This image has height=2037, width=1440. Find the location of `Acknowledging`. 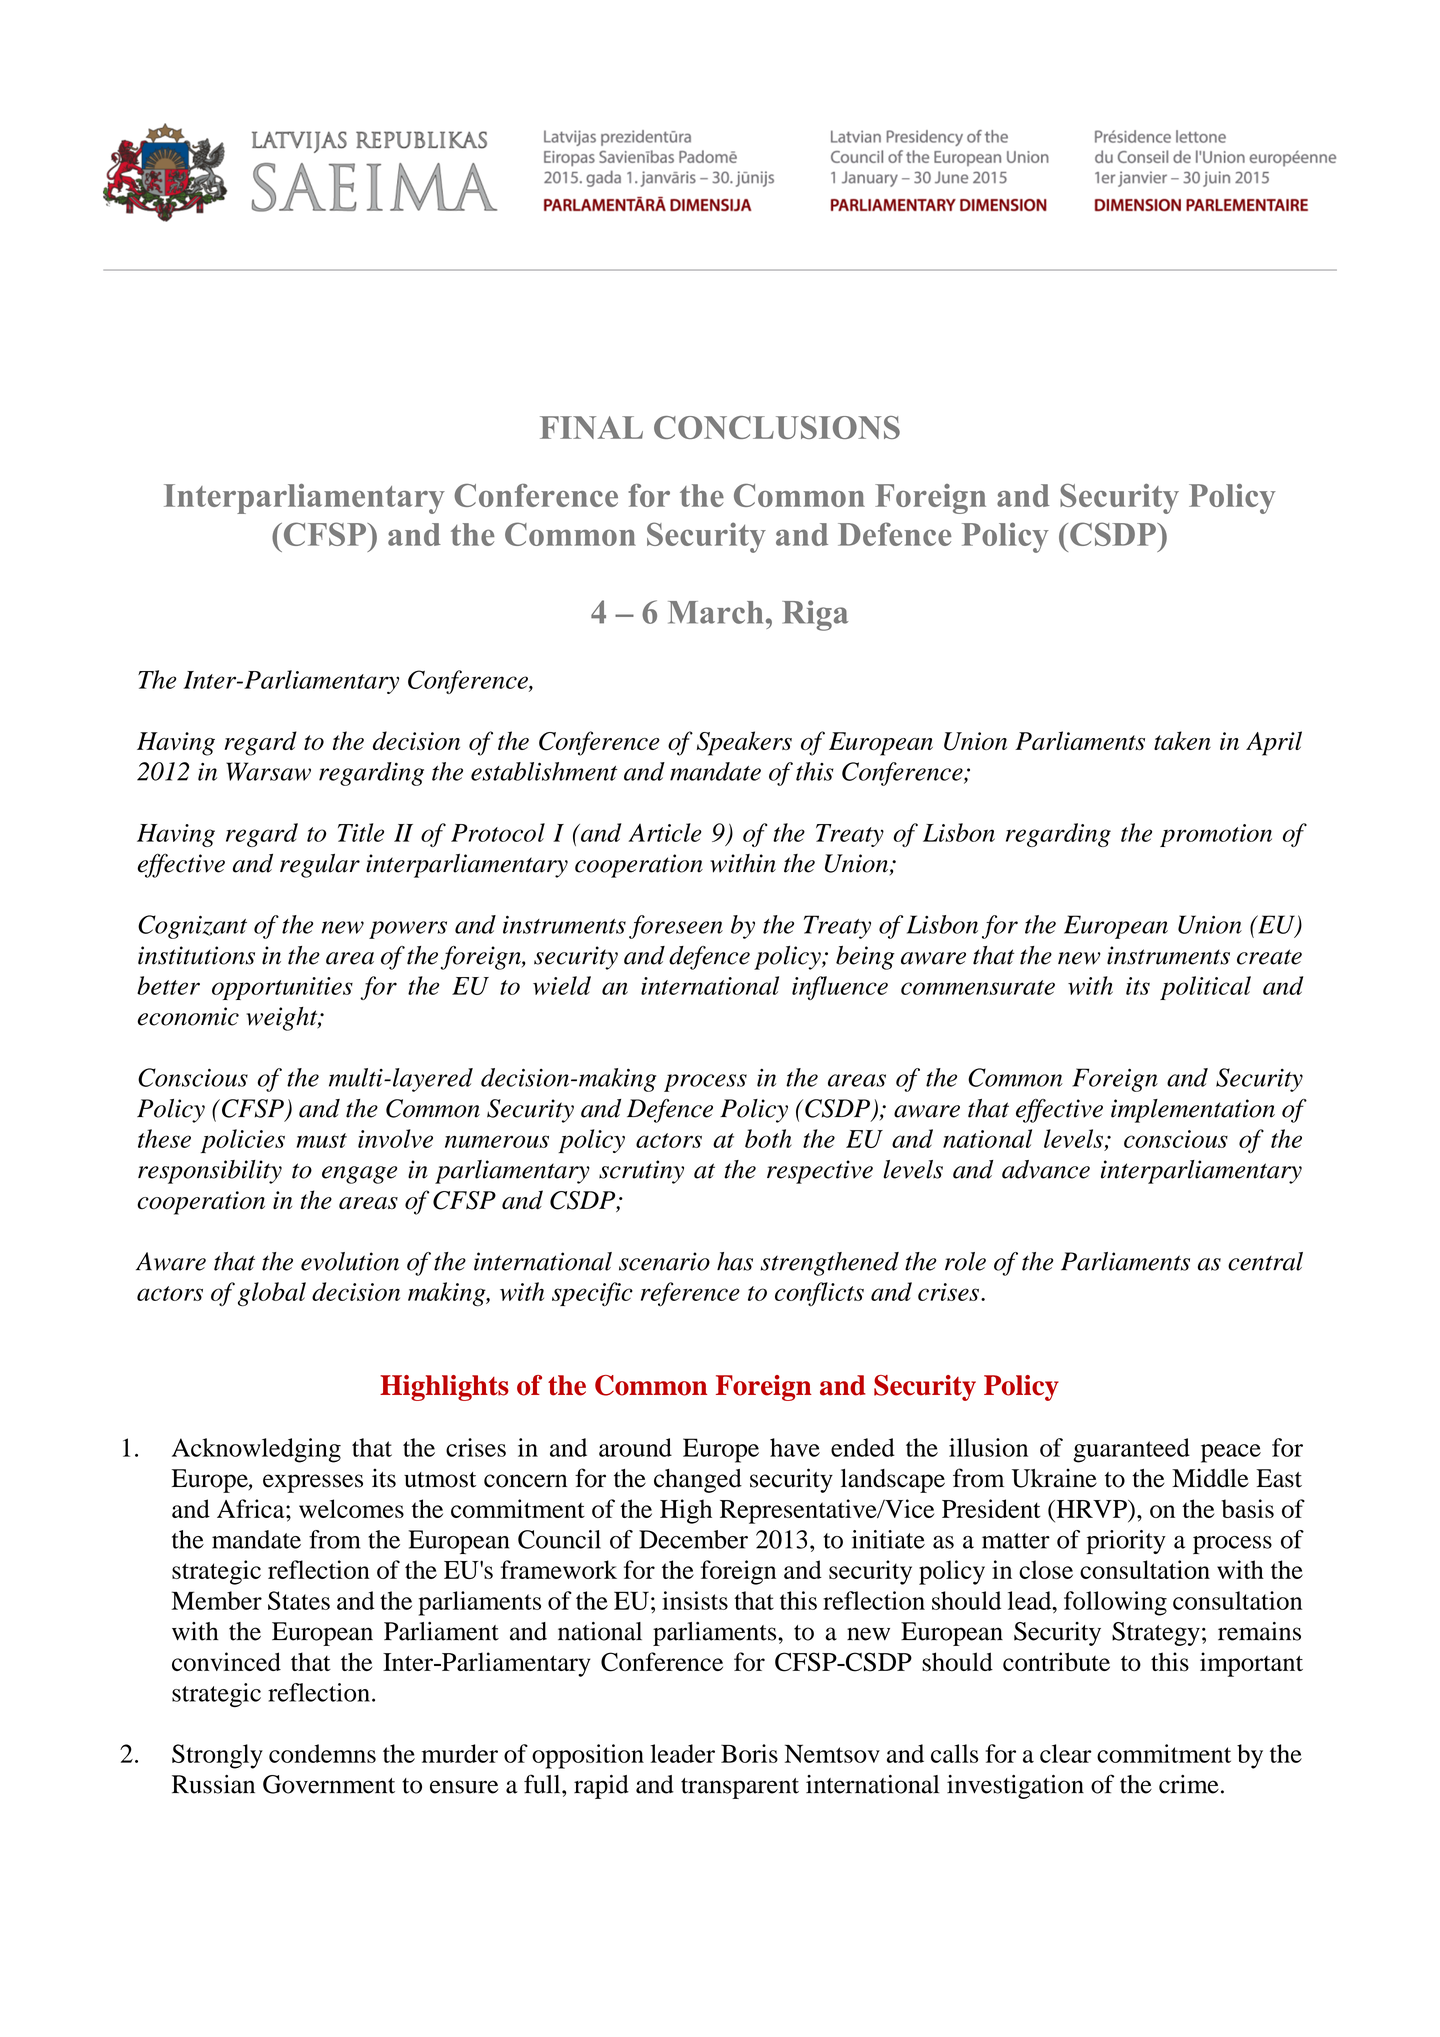

Acknowledging is located at coordinates (256, 1450).
